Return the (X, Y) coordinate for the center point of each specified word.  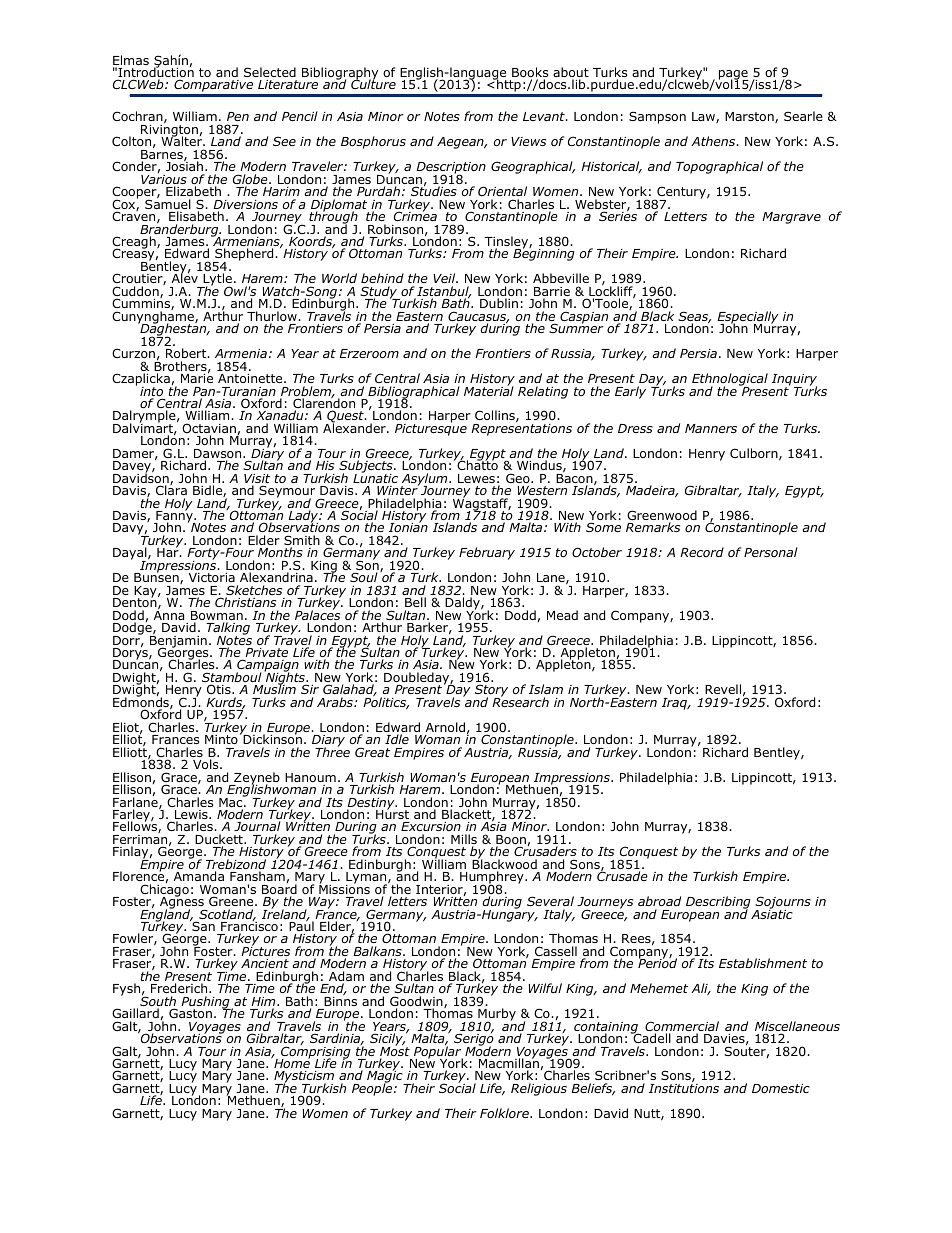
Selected (270, 72)
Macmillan (509, 1064)
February (487, 553)
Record (702, 552)
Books (530, 73)
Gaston (190, 1013)
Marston (750, 117)
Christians (245, 602)
